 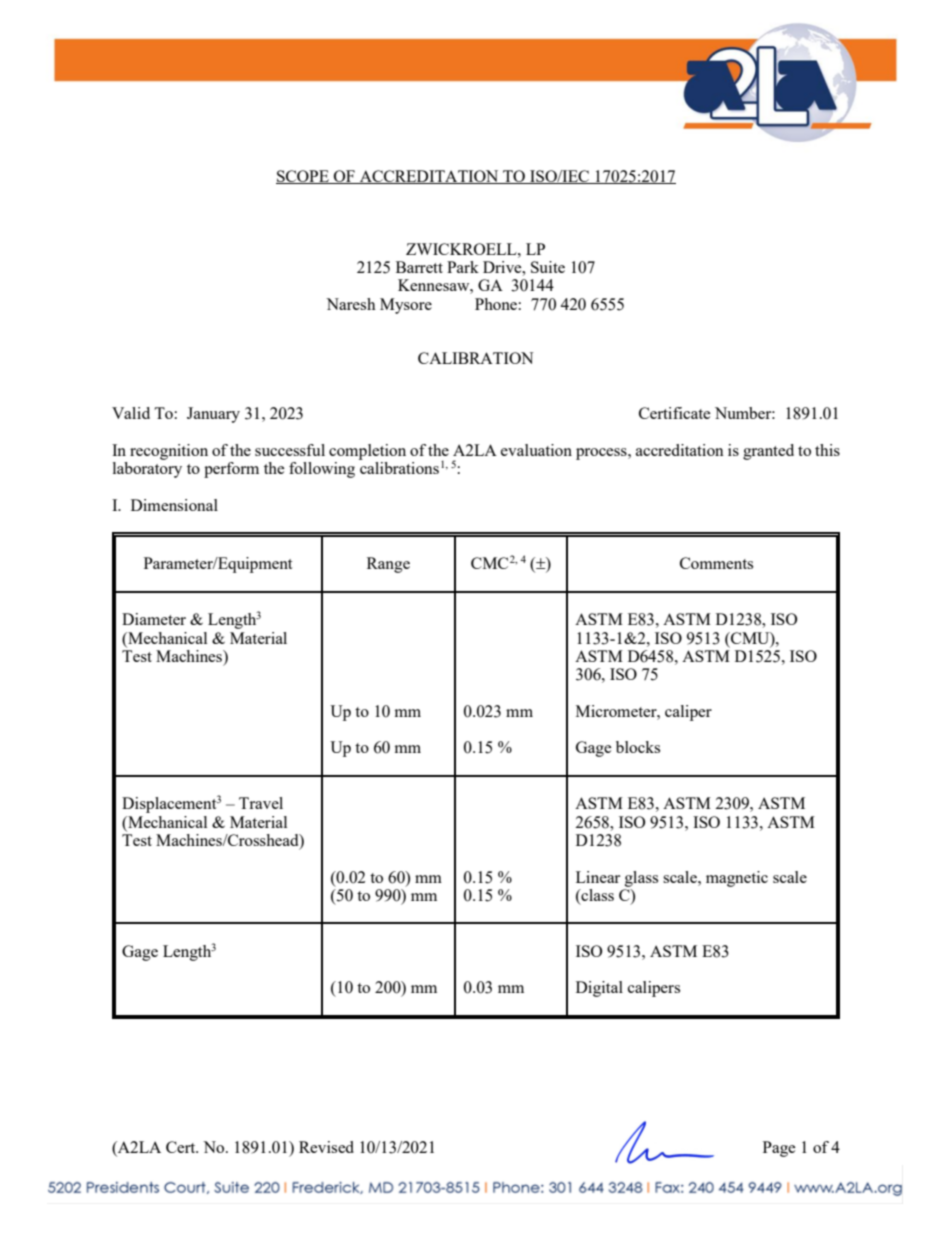 What do you see at coordinates (548, 267) in the screenshot?
I see `Suite` at bounding box center [548, 267].
